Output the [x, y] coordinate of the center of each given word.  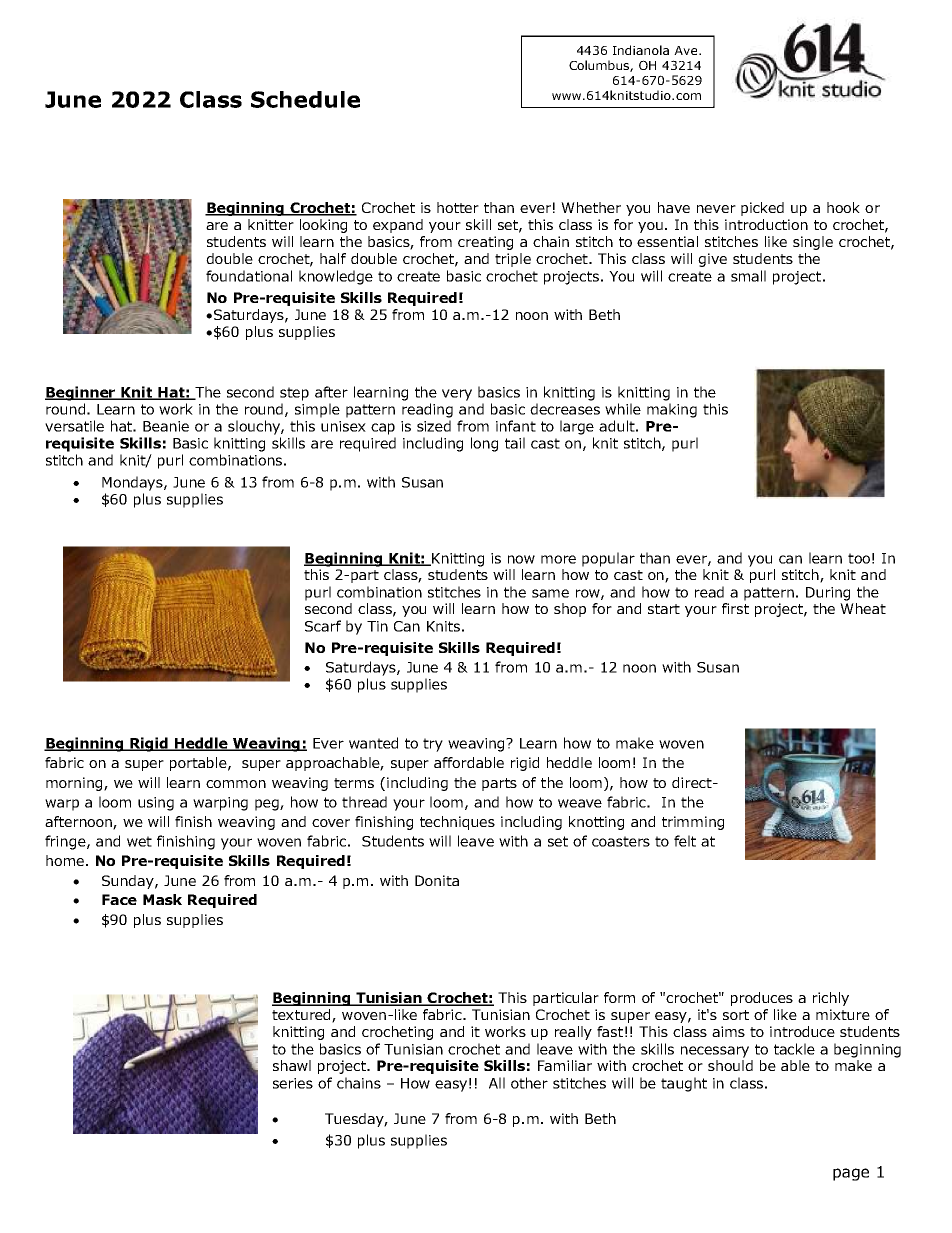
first [735, 608]
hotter [458, 207]
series [293, 1083]
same [550, 593]
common [236, 784]
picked [762, 209]
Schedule [305, 99]
